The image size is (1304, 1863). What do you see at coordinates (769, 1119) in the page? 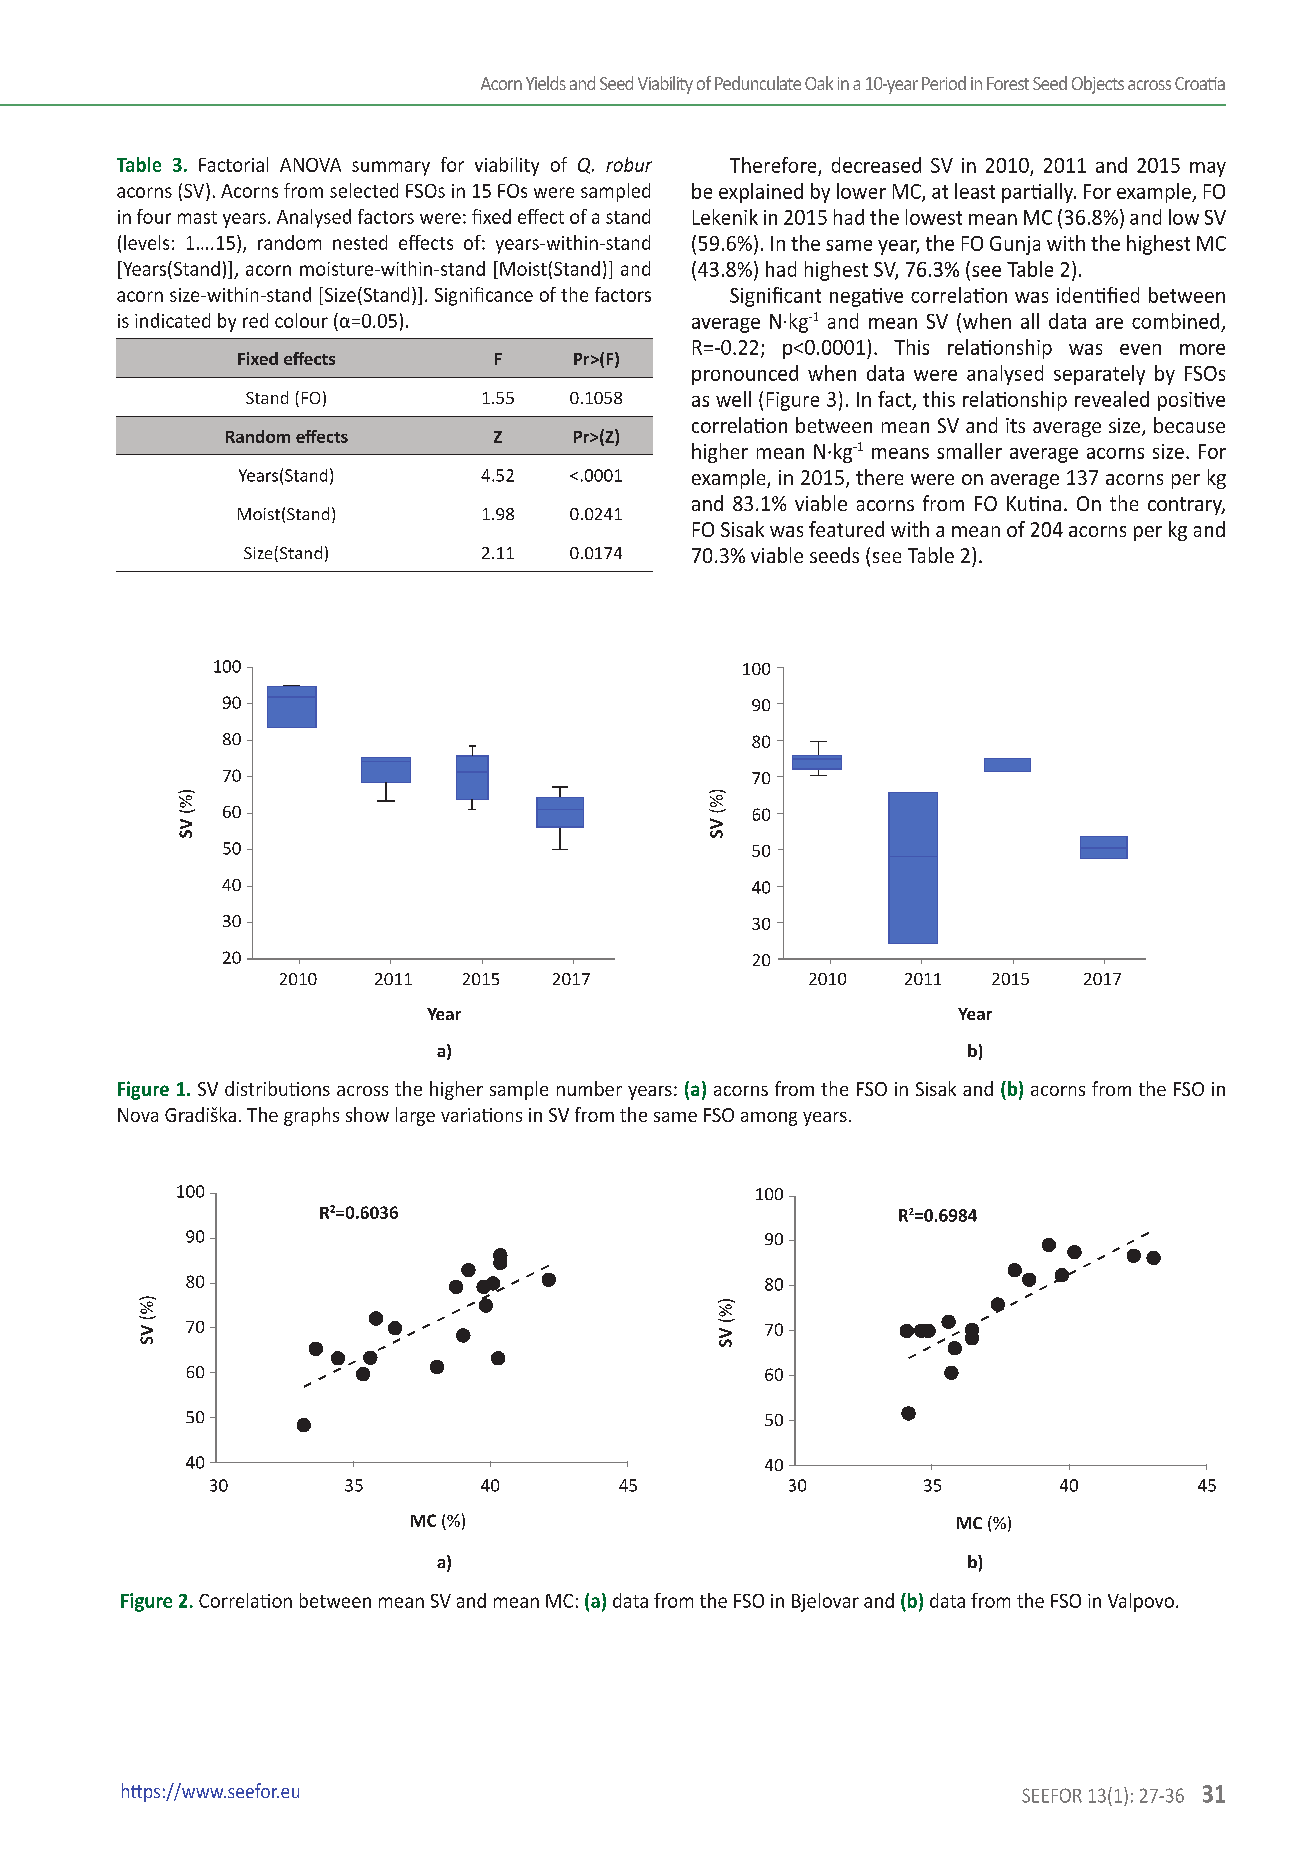
I see `among` at bounding box center [769, 1119].
